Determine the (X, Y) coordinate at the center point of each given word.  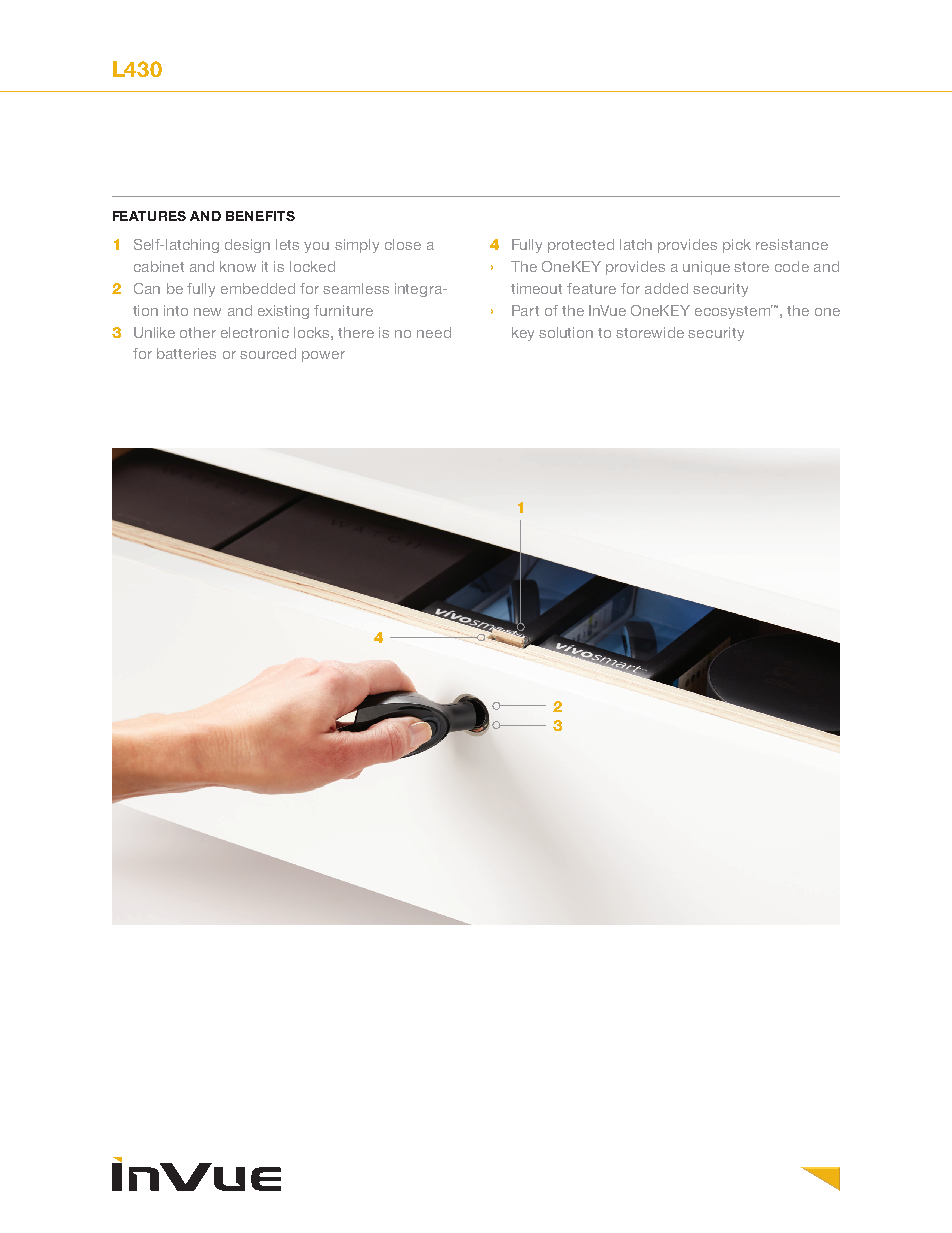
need (434, 332)
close (403, 244)
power (323, 356)
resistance (792, 244)
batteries (186, 353)
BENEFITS (260, 216)
